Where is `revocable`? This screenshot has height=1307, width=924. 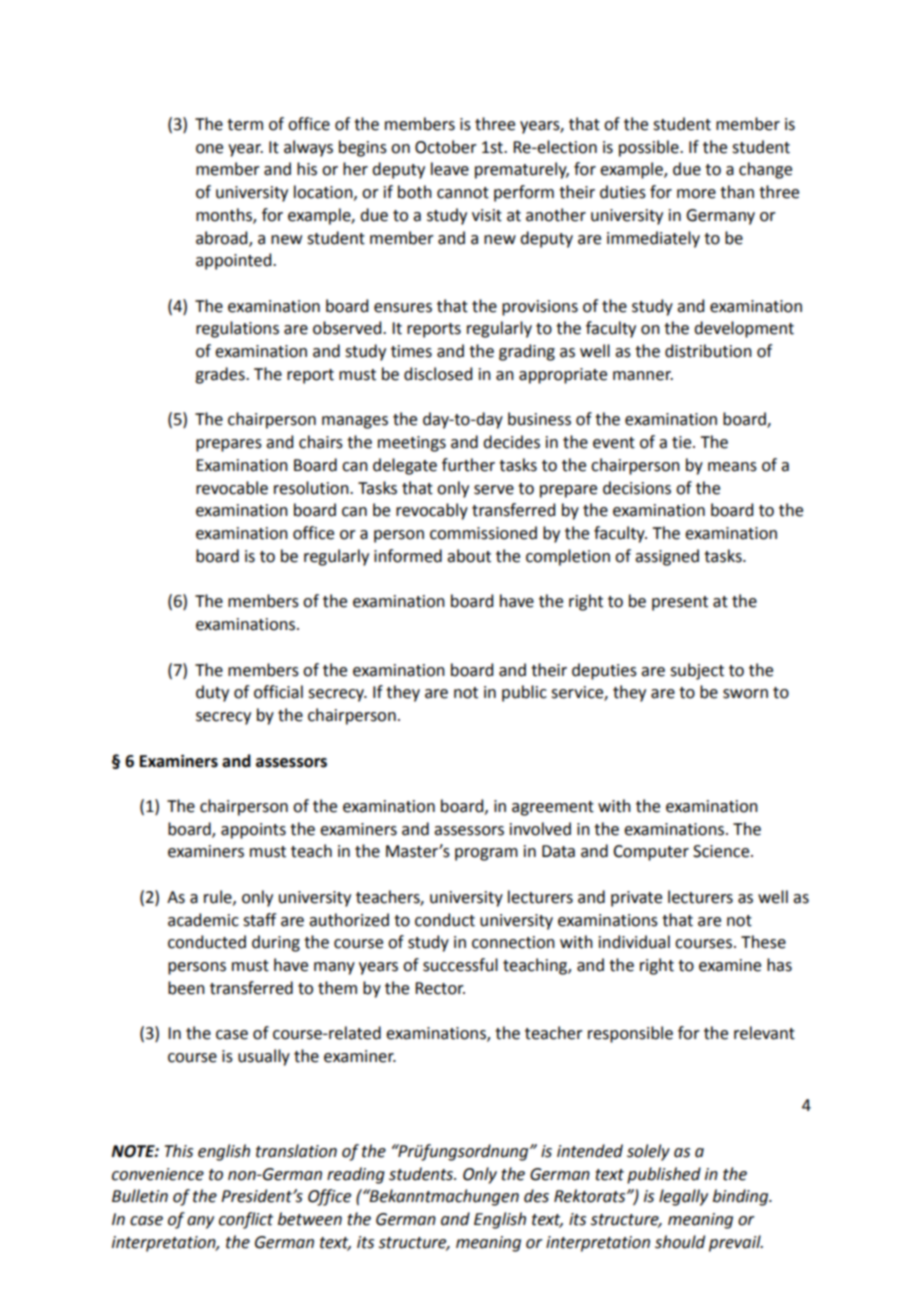 revocable is located at coordinates (232, 488).
